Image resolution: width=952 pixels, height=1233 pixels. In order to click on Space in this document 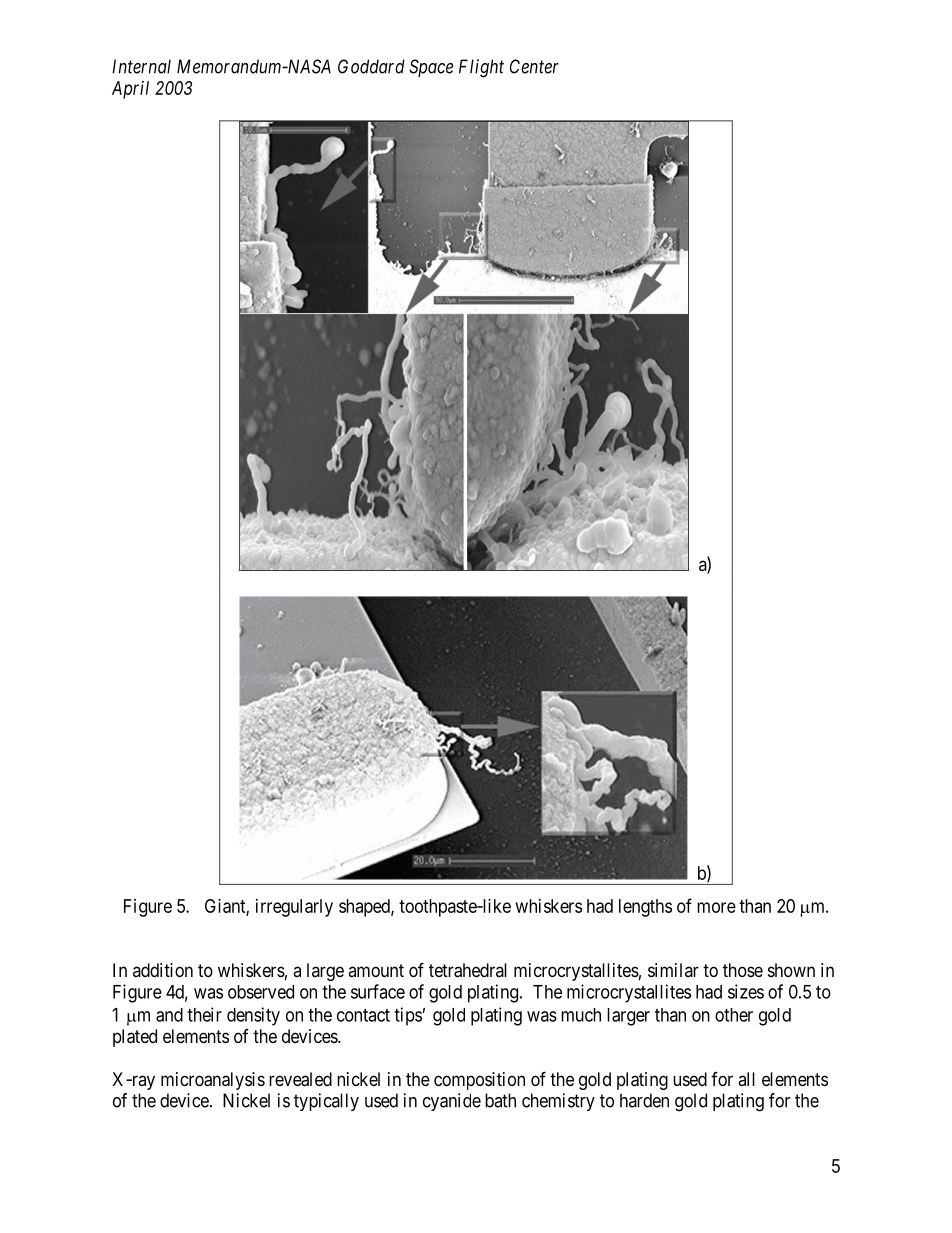, I will do `click(431, 68)`.
